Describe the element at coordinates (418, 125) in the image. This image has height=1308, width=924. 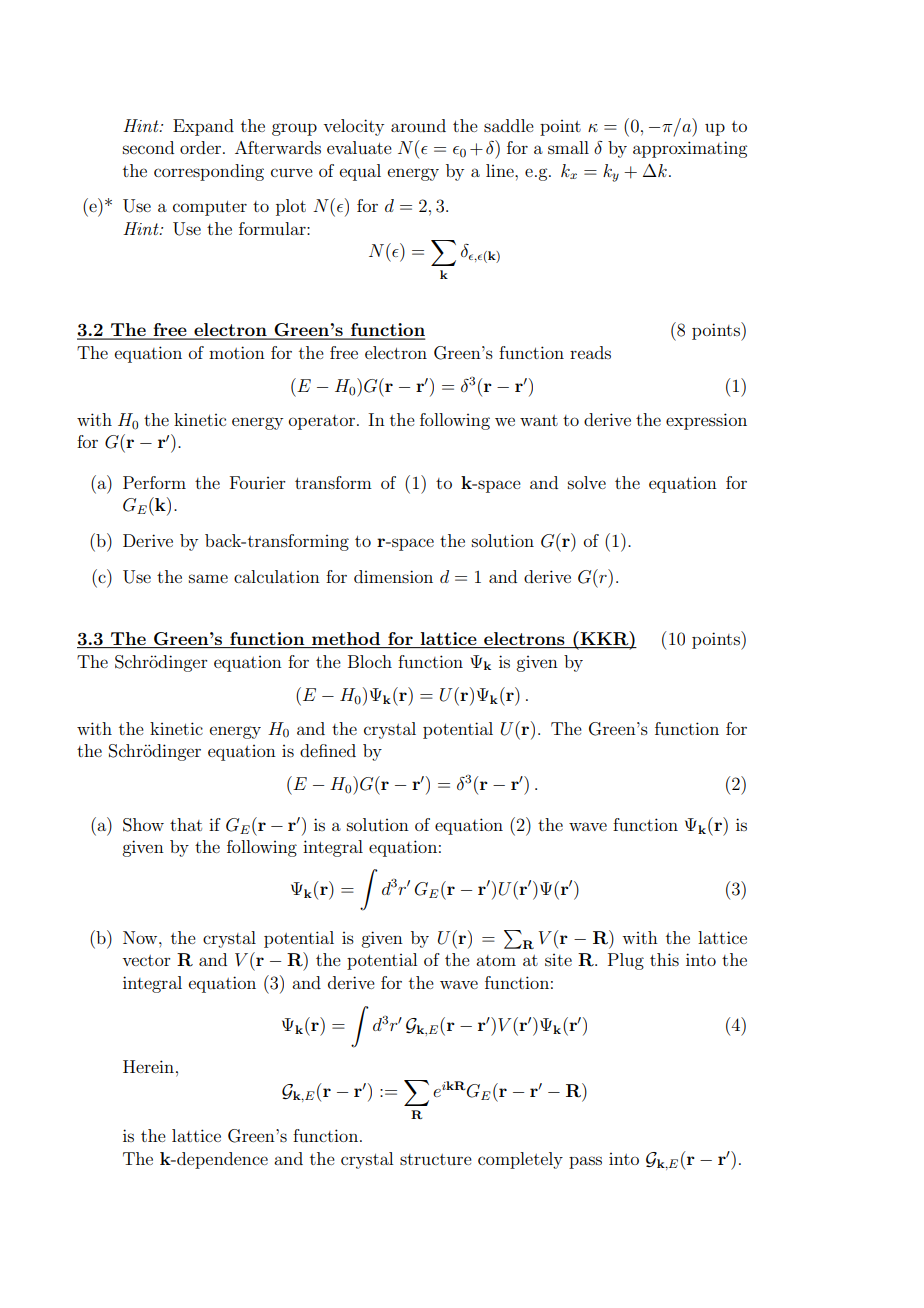
I see `around` at that location.
